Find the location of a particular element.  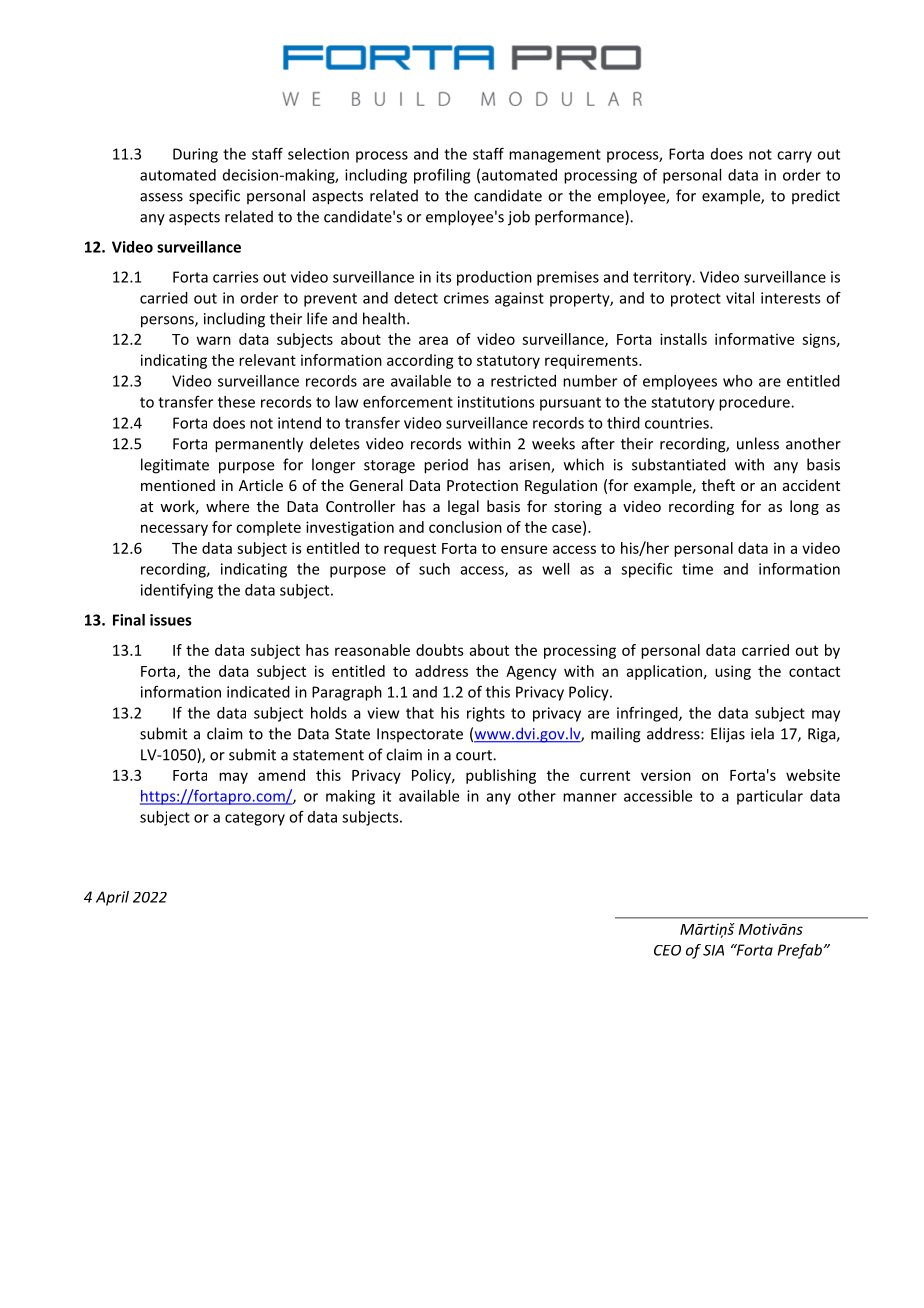

April is located at coordinates (112, 898).
